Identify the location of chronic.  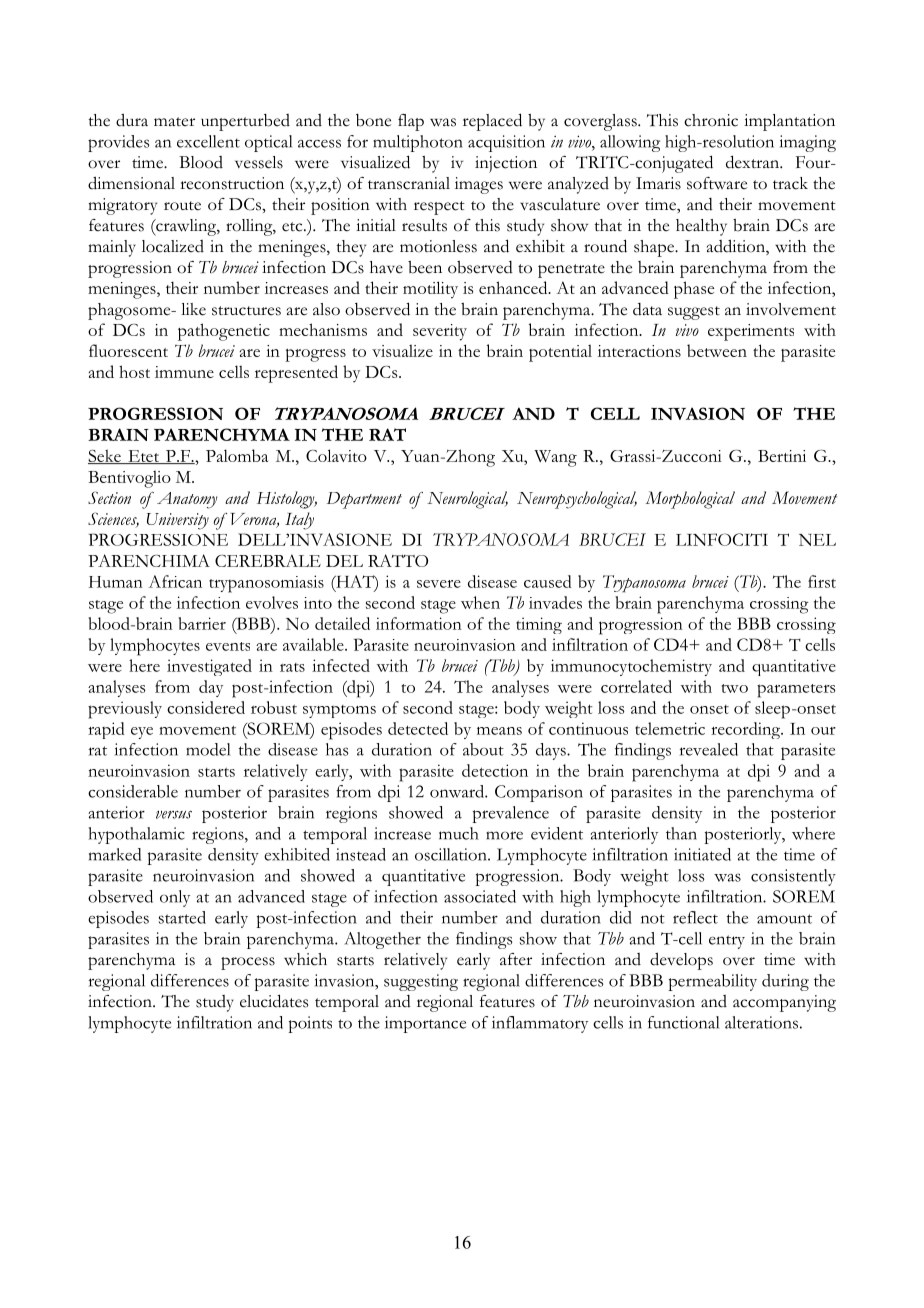
(711, 120).
